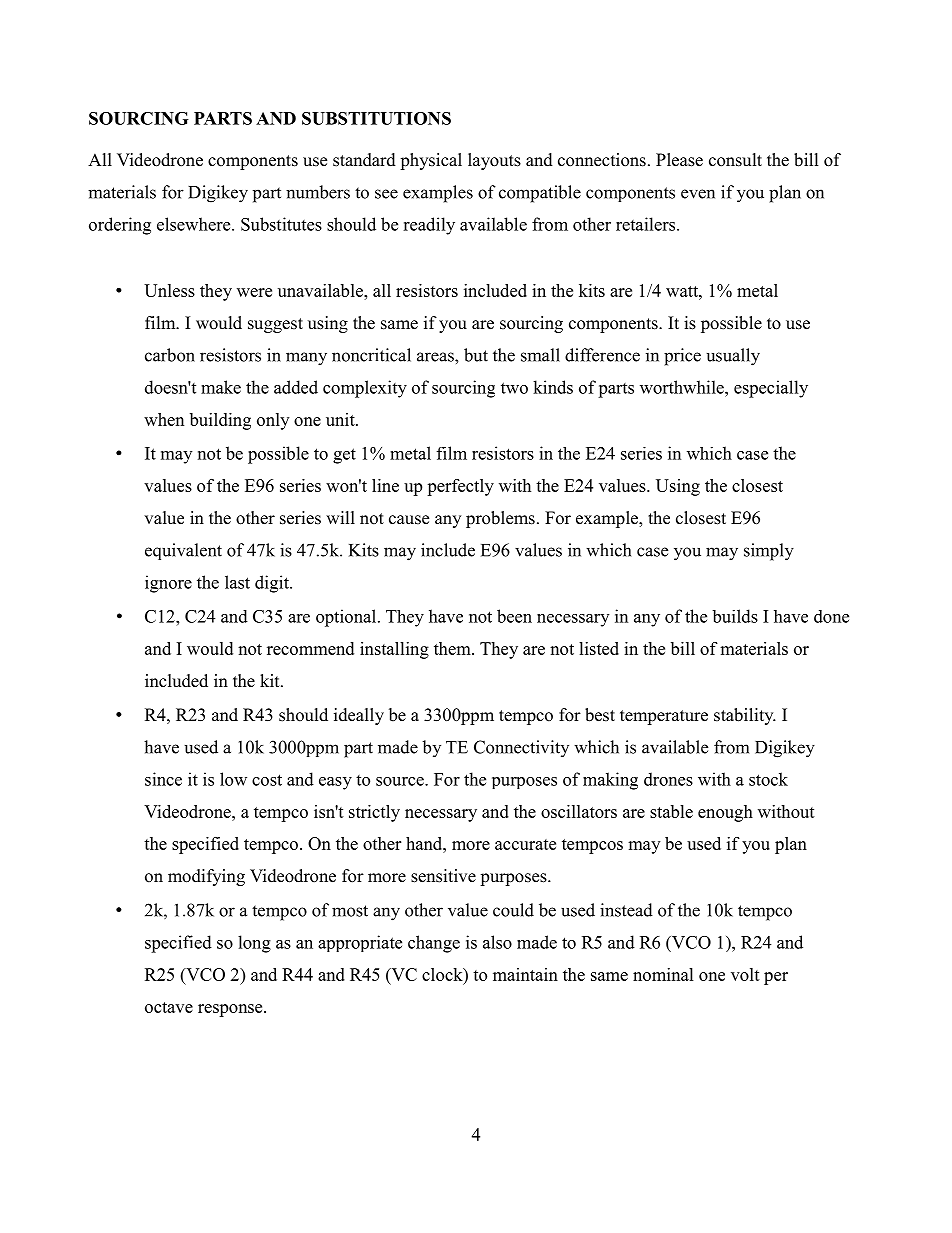 The height and width of the document is (1233, 952). Describe the element at coordinates (745, 974) in the document. I see `volt` at that location.
